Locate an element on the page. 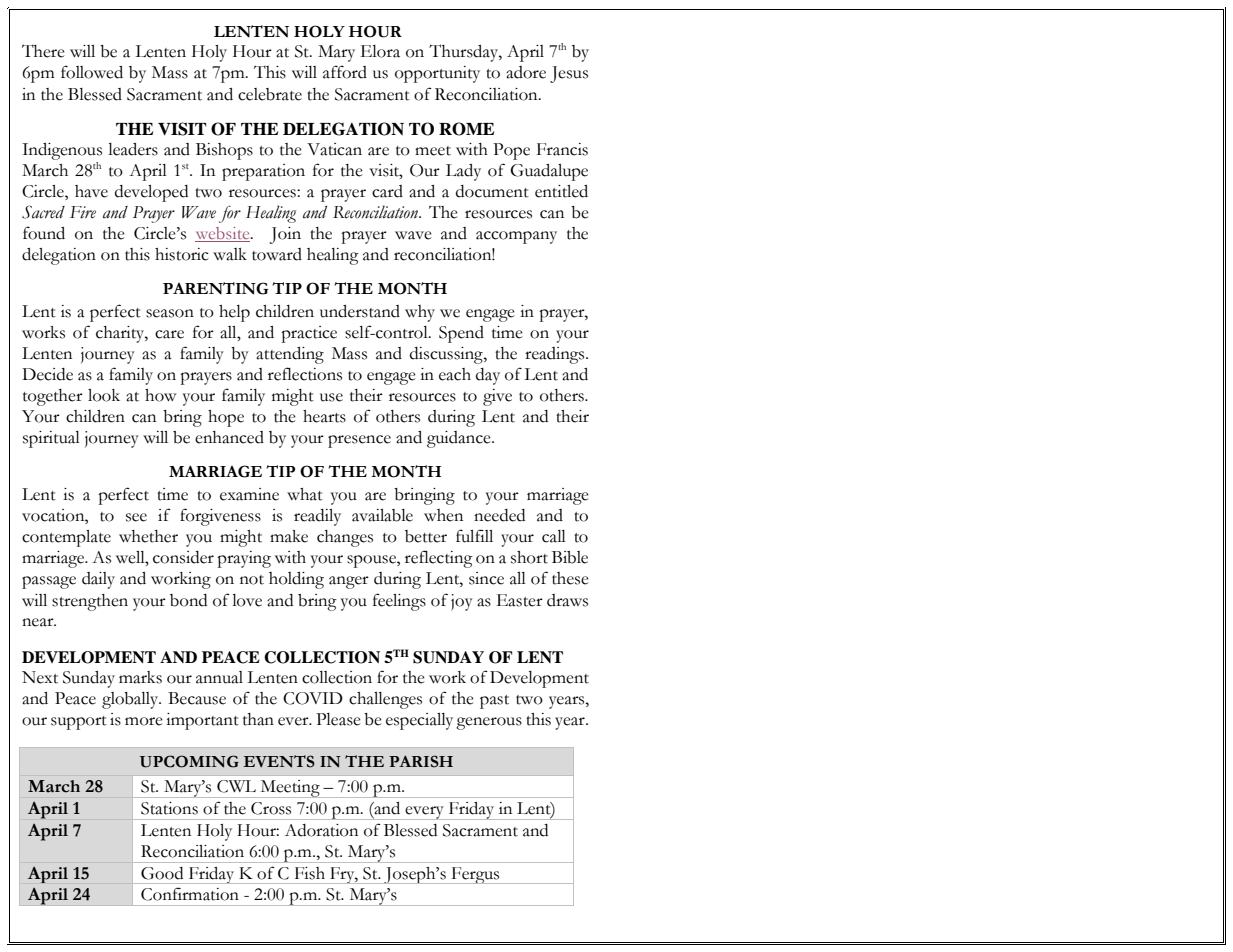  followed is located at coordinates (92, 72).
